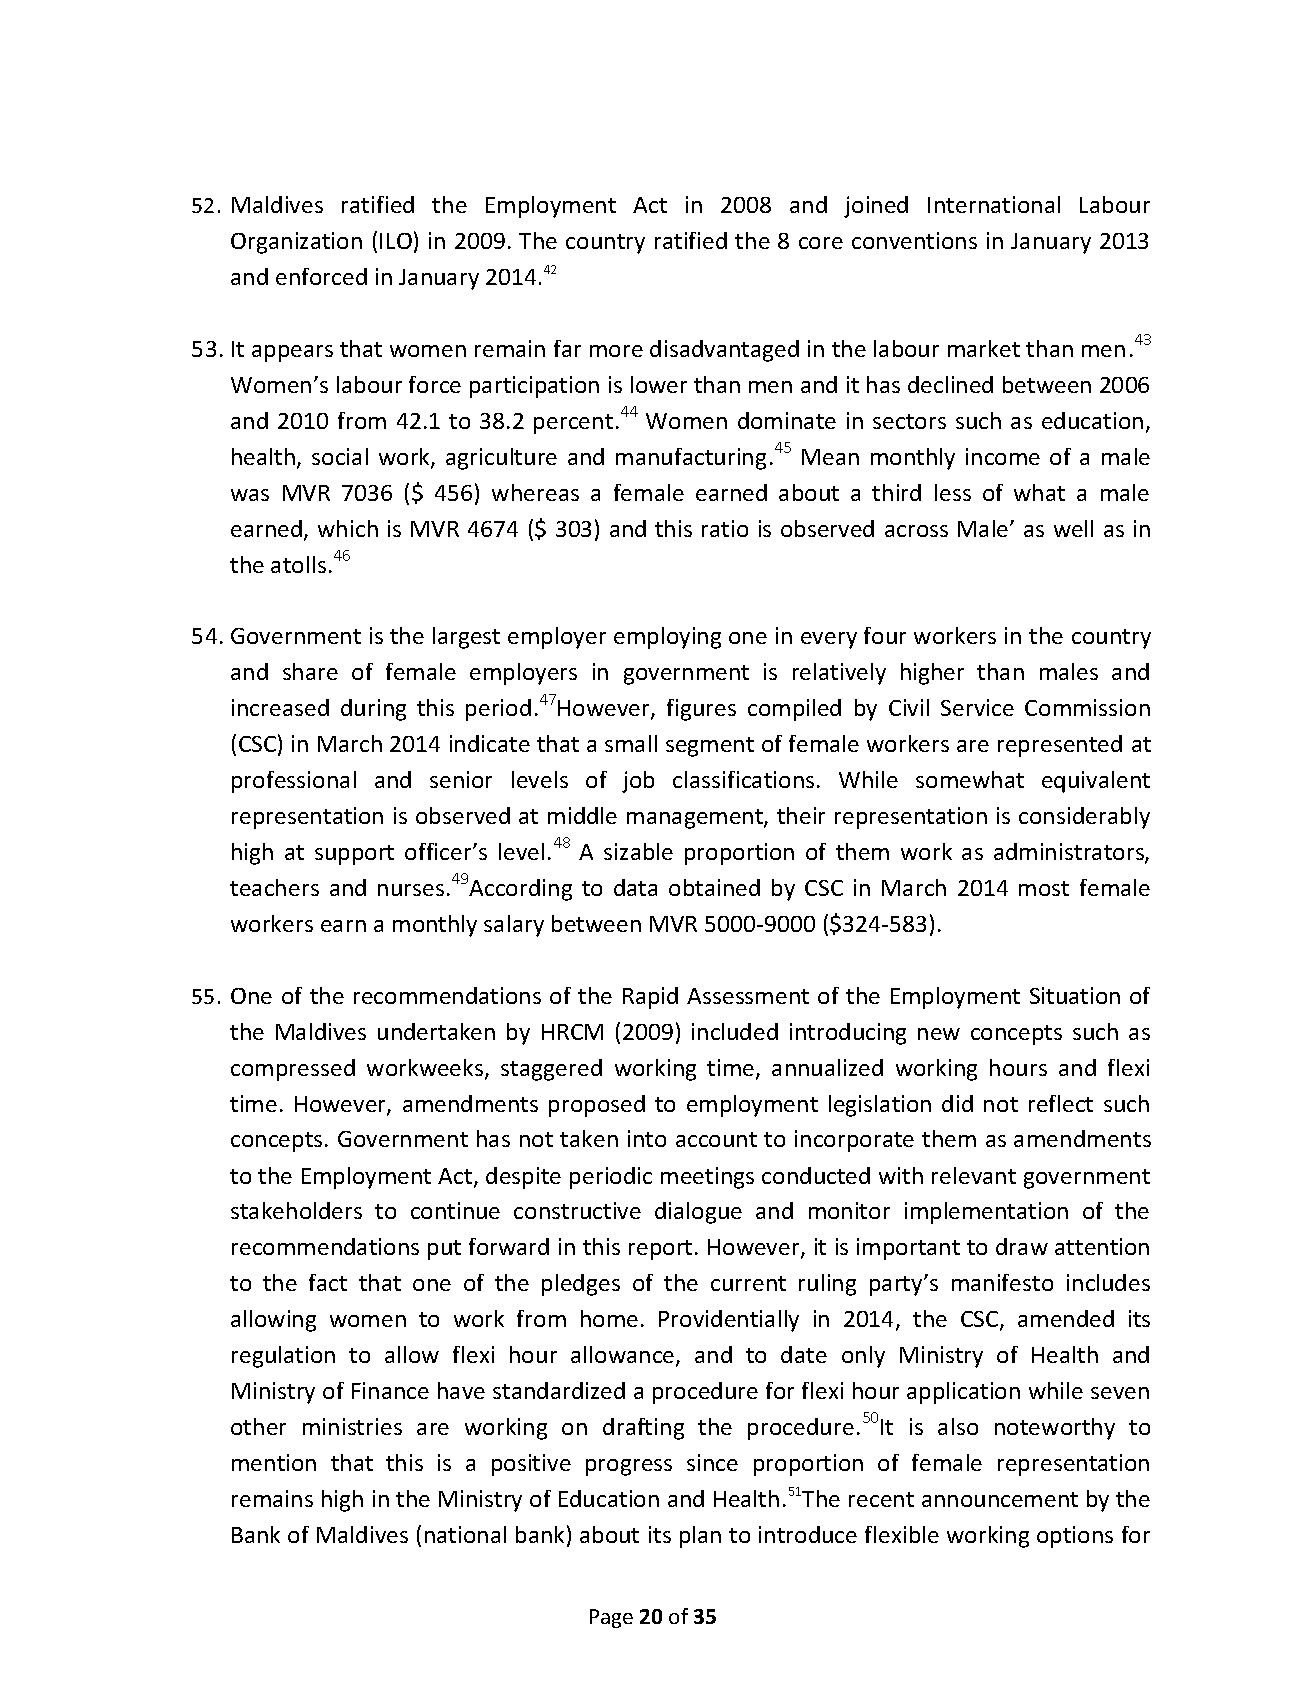  I want to click on options, so click(1075, 1537).
